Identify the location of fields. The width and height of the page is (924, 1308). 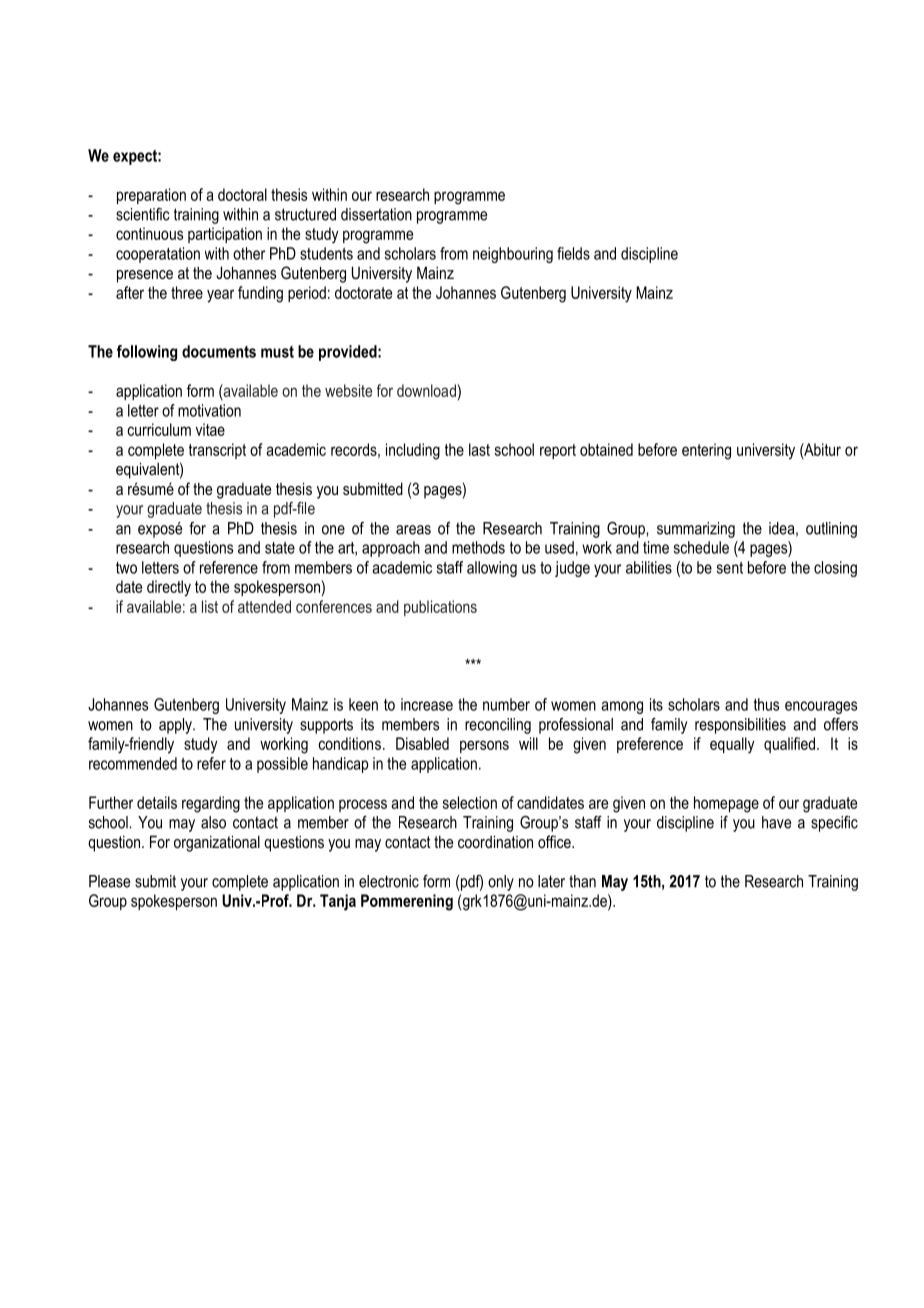
(573, 253).
